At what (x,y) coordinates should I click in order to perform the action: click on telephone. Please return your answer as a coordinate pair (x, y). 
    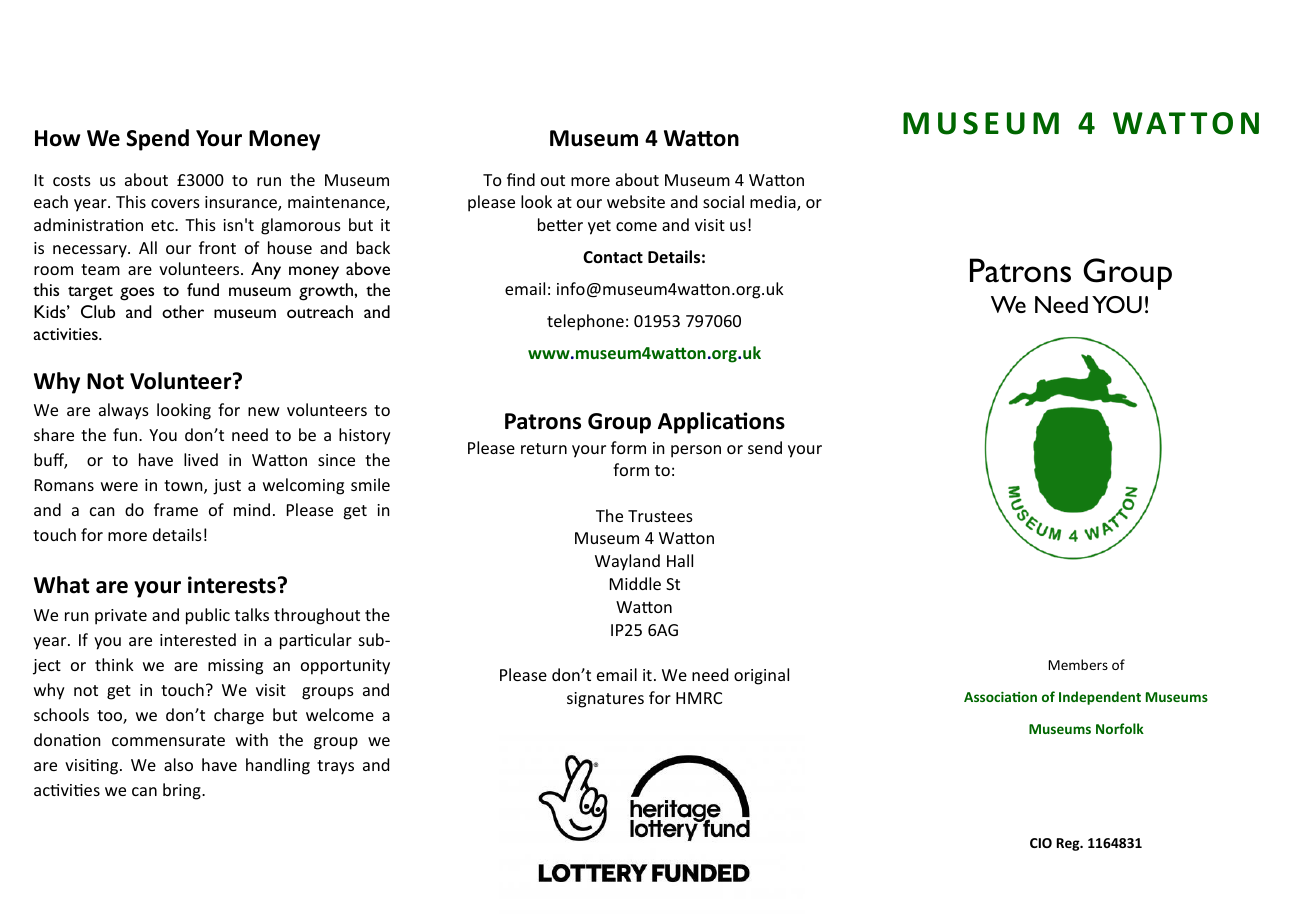
    Looking at the image, I should click on (585, 322).
